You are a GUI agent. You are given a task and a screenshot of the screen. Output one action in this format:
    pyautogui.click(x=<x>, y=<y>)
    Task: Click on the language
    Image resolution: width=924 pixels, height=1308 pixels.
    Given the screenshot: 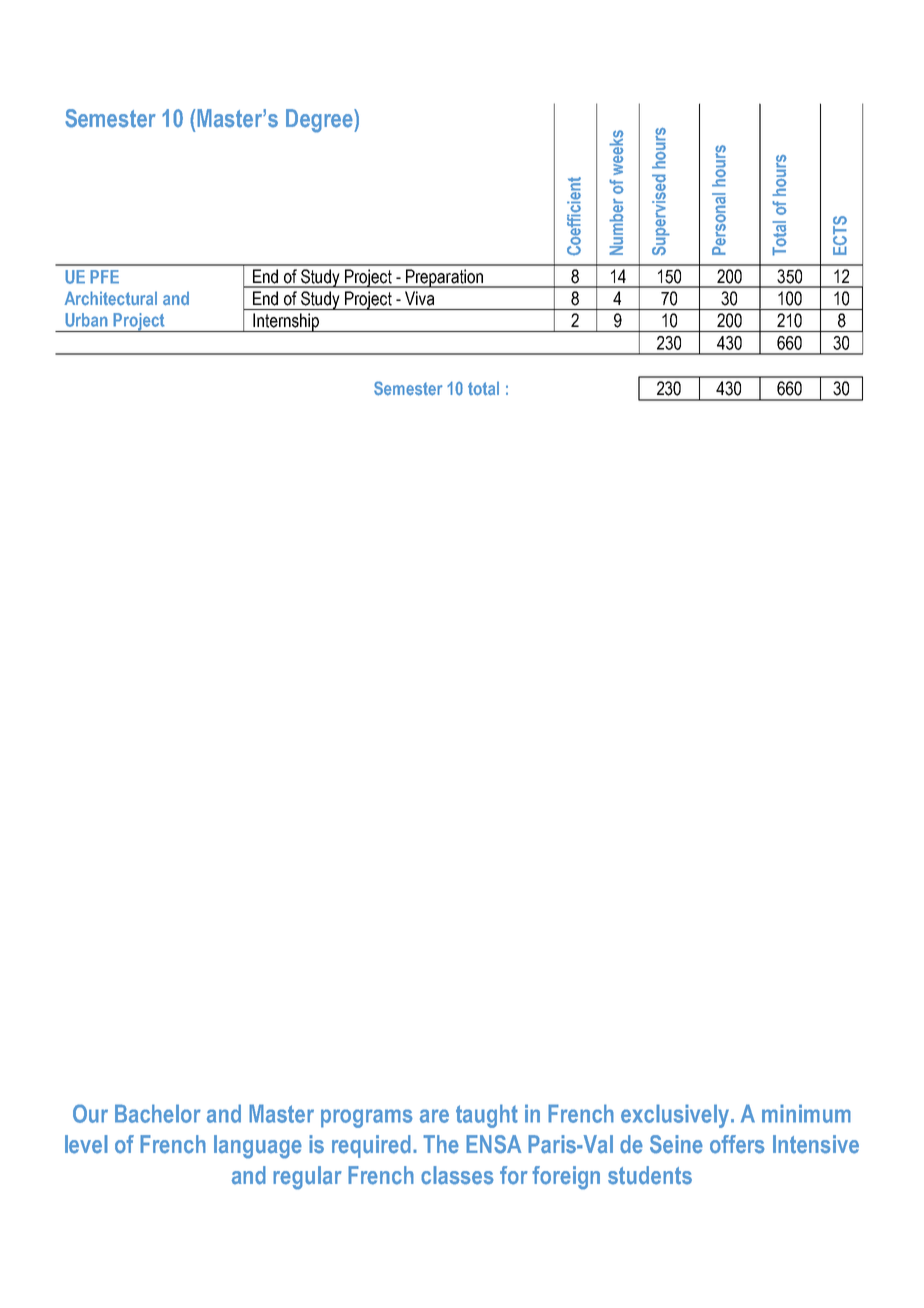 What is the action you would take?
    pyautogui.click(x=258, y=1147)
